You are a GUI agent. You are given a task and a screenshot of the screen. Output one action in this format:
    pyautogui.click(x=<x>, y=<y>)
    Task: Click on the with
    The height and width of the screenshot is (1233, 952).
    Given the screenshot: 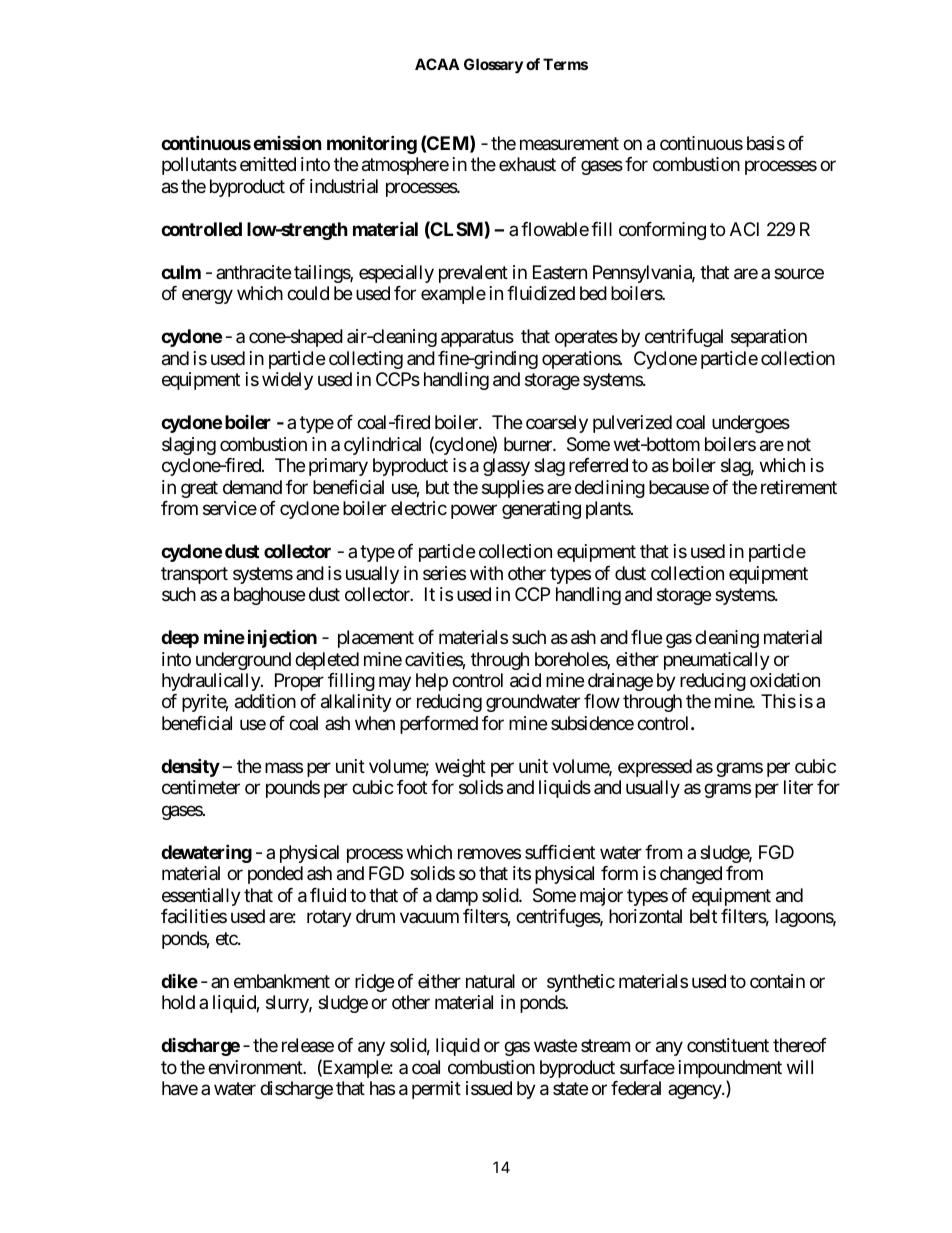 What is the action you would take?
    pyautogui.click(x=486, y=573)
